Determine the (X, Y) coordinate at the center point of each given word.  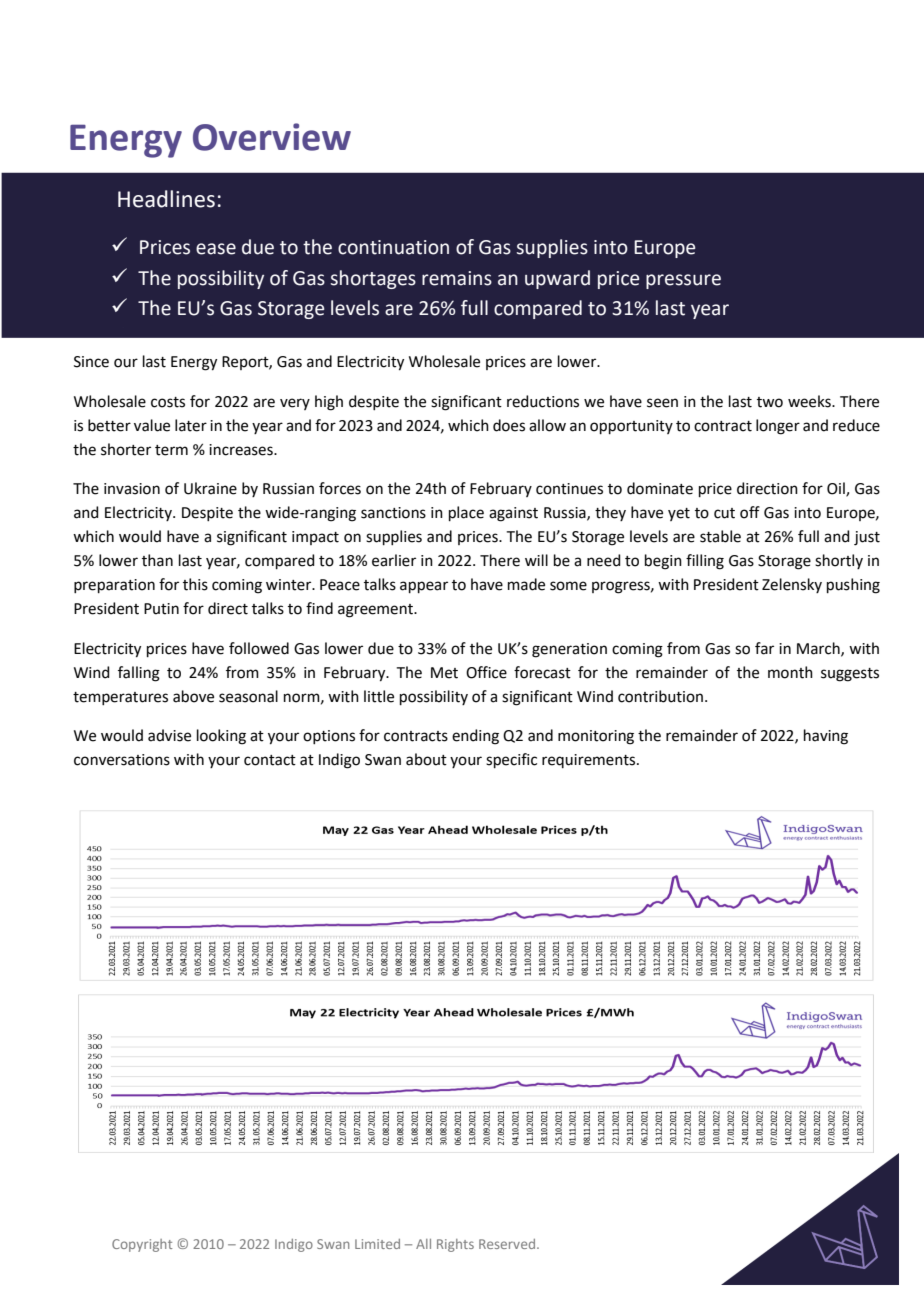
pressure (683, 281)
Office (486, 672)
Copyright (142, 1245)
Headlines (166, 199)
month (790, 672)
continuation (393, 247)
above (193, 696)
